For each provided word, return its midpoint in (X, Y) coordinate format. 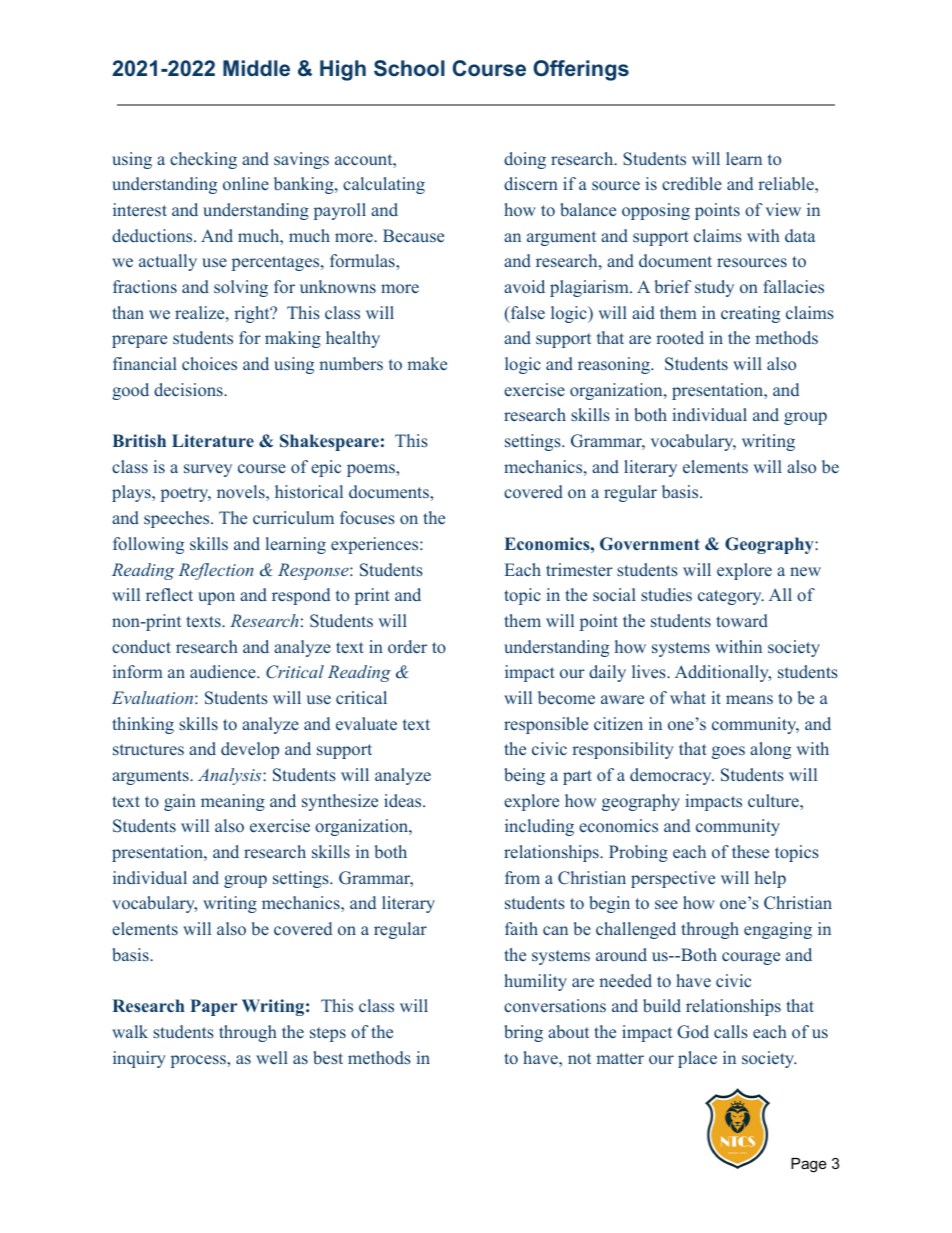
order (407, 646)
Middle (256, 68)
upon (216, 598)
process (199, 1061)
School (409, 68)
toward (742, 621)
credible (692, 184)
